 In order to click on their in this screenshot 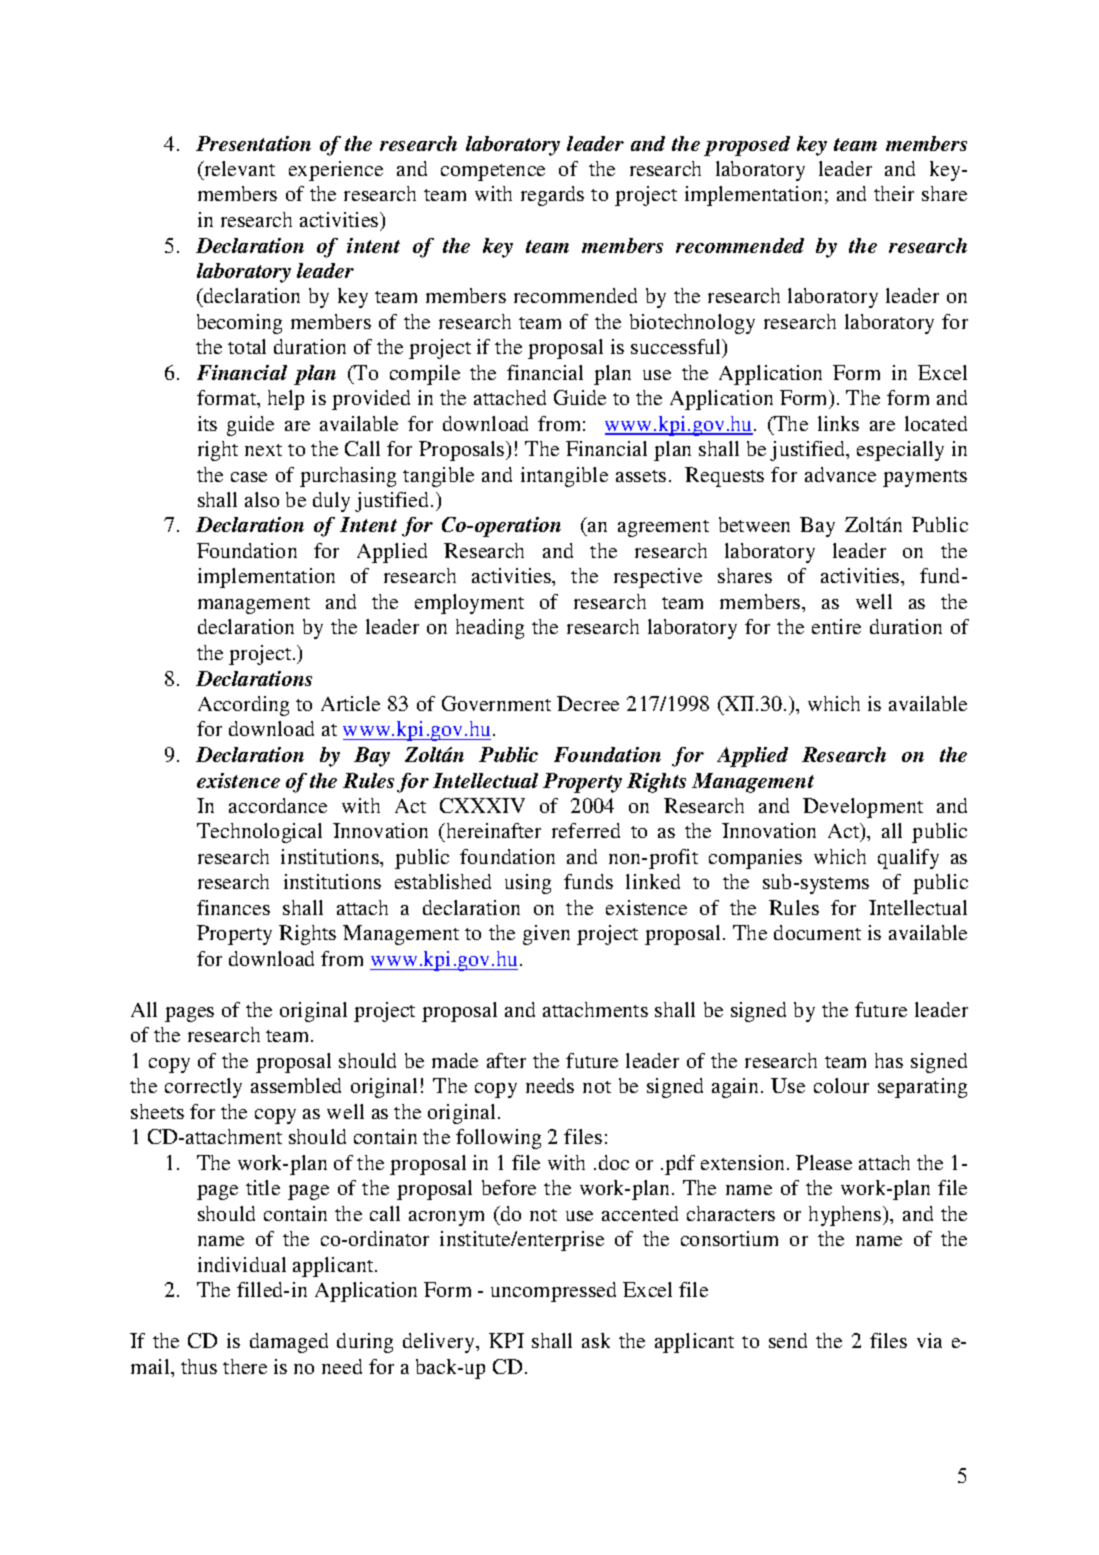, I will do `click(894, 193)`.
